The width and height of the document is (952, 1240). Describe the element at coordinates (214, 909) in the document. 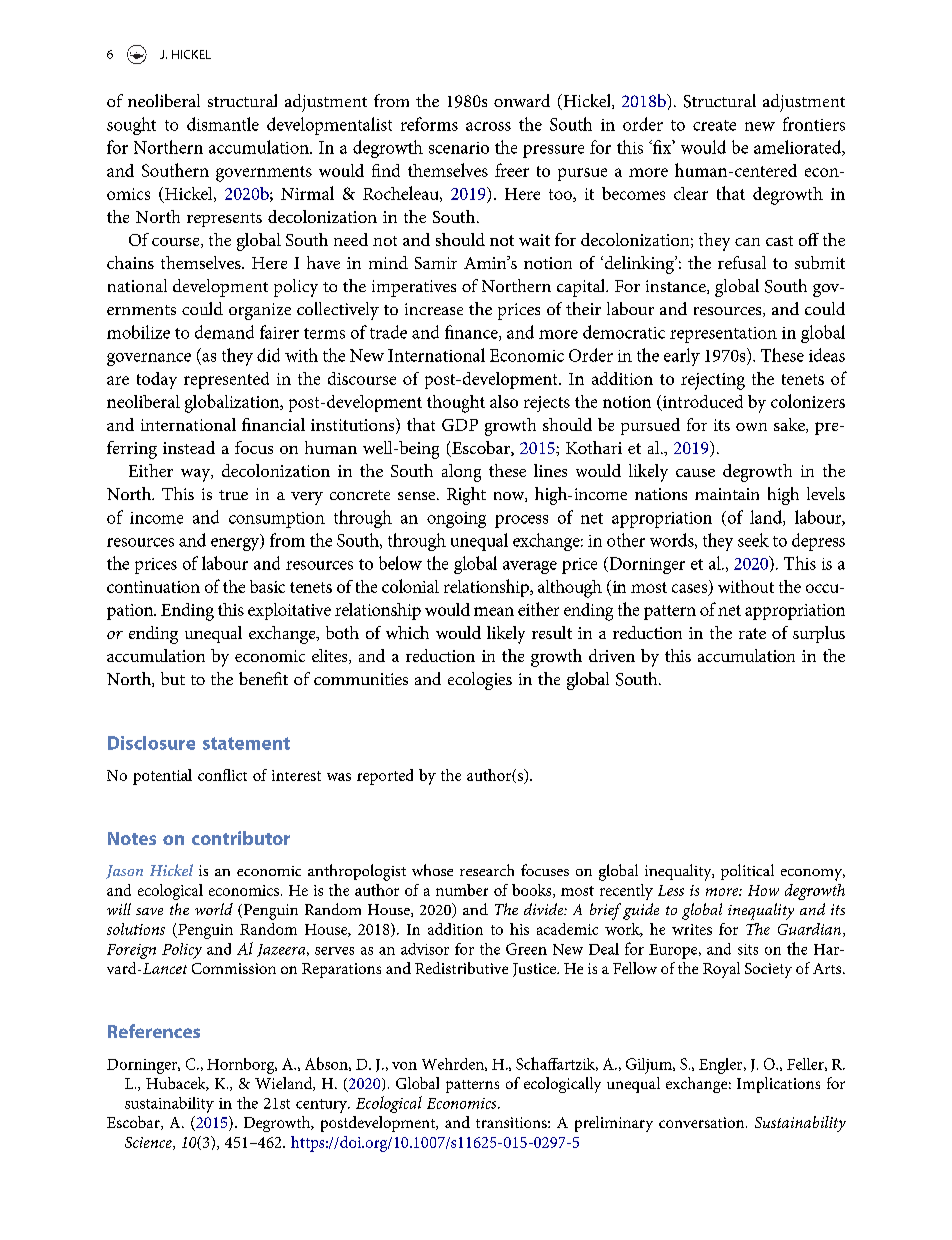

I see `world` at that location.
